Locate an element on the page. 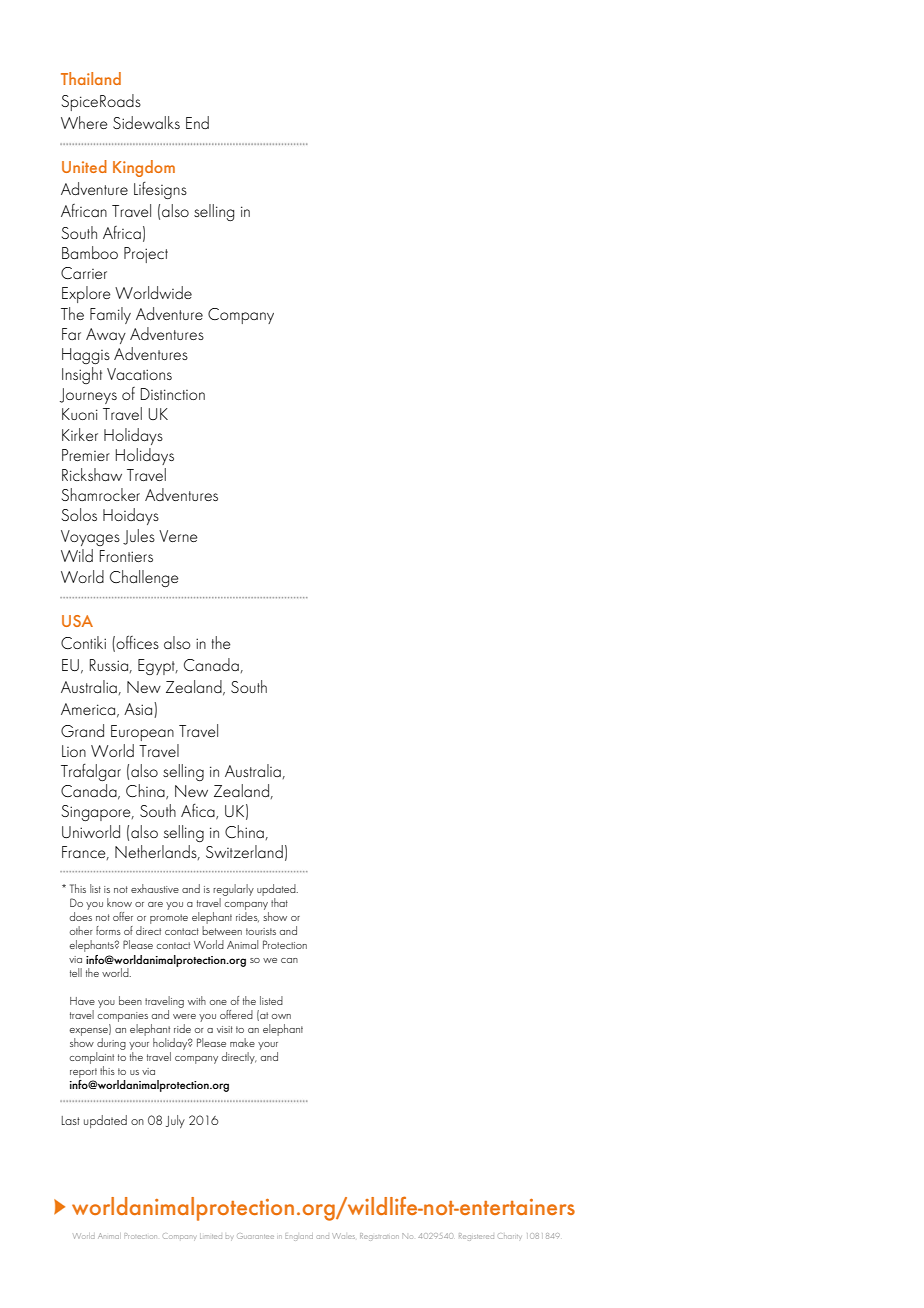 This document has width=924, height=1308. England is located at coordinates (299, 1238).
